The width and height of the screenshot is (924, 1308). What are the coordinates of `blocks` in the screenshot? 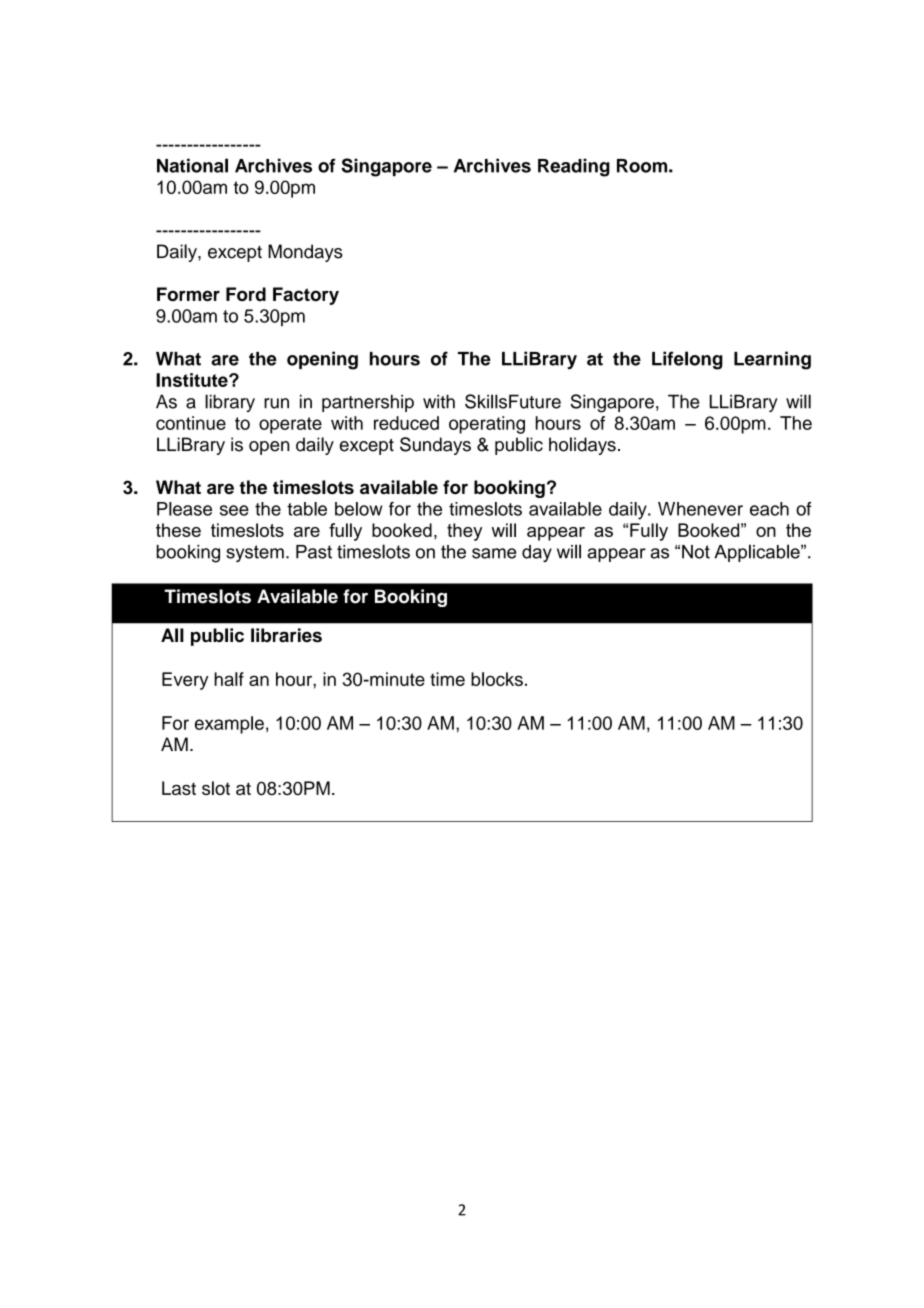 It's located at (497, 679).
